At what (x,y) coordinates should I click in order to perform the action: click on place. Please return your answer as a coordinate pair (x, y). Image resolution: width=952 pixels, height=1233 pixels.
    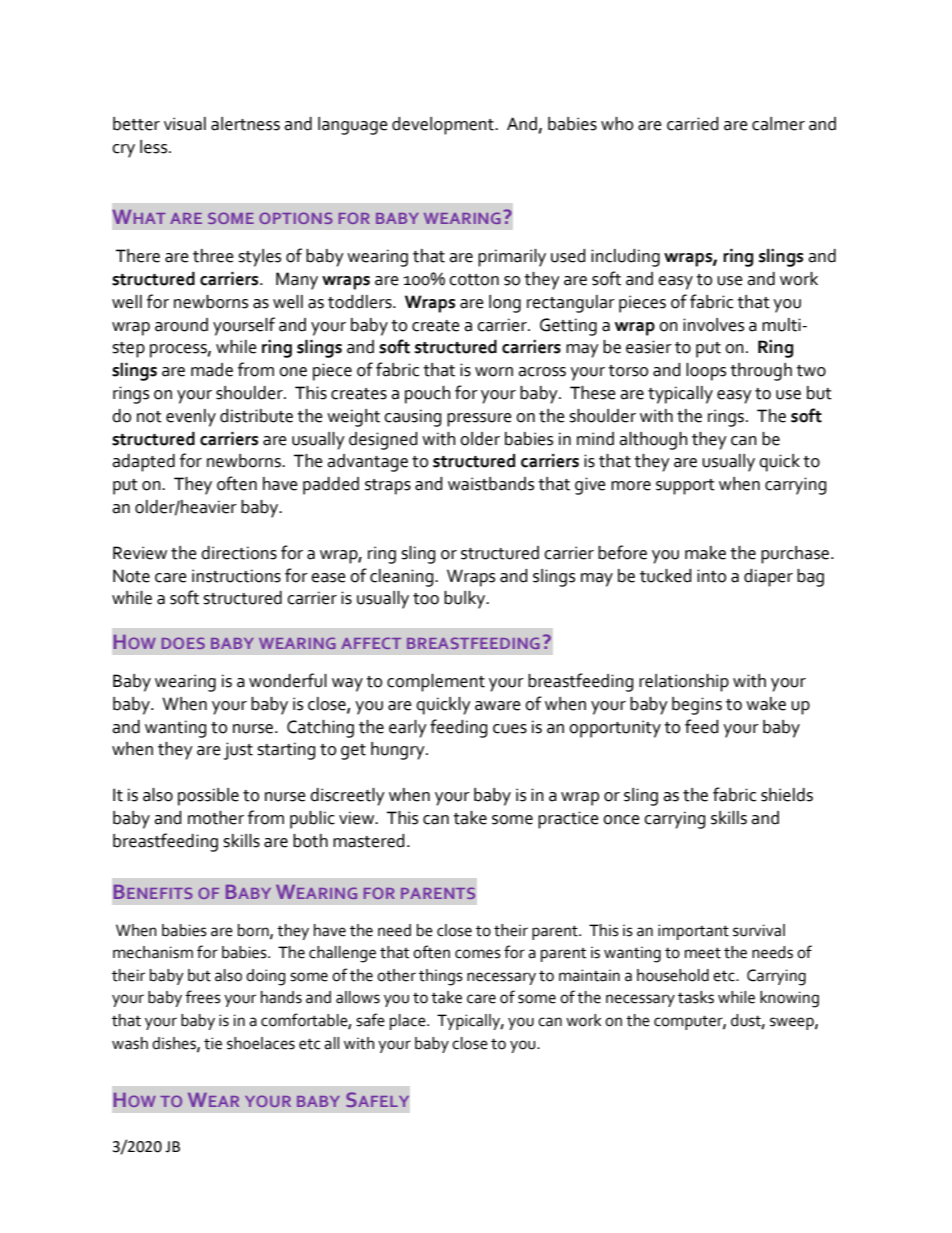
    Looking at the image, I should click on (409, 1022).
